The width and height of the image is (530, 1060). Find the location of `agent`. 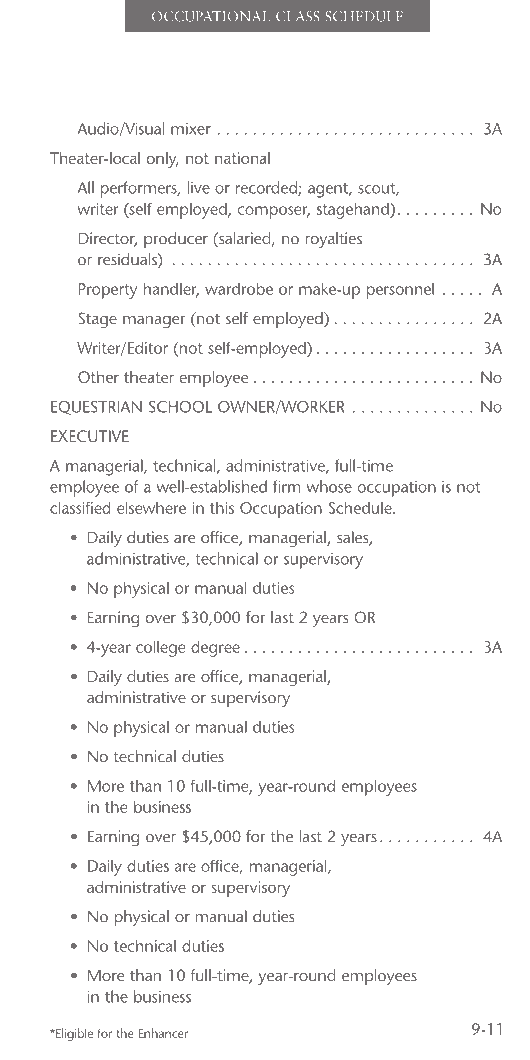

agent is located at coordinates (329, 190).
